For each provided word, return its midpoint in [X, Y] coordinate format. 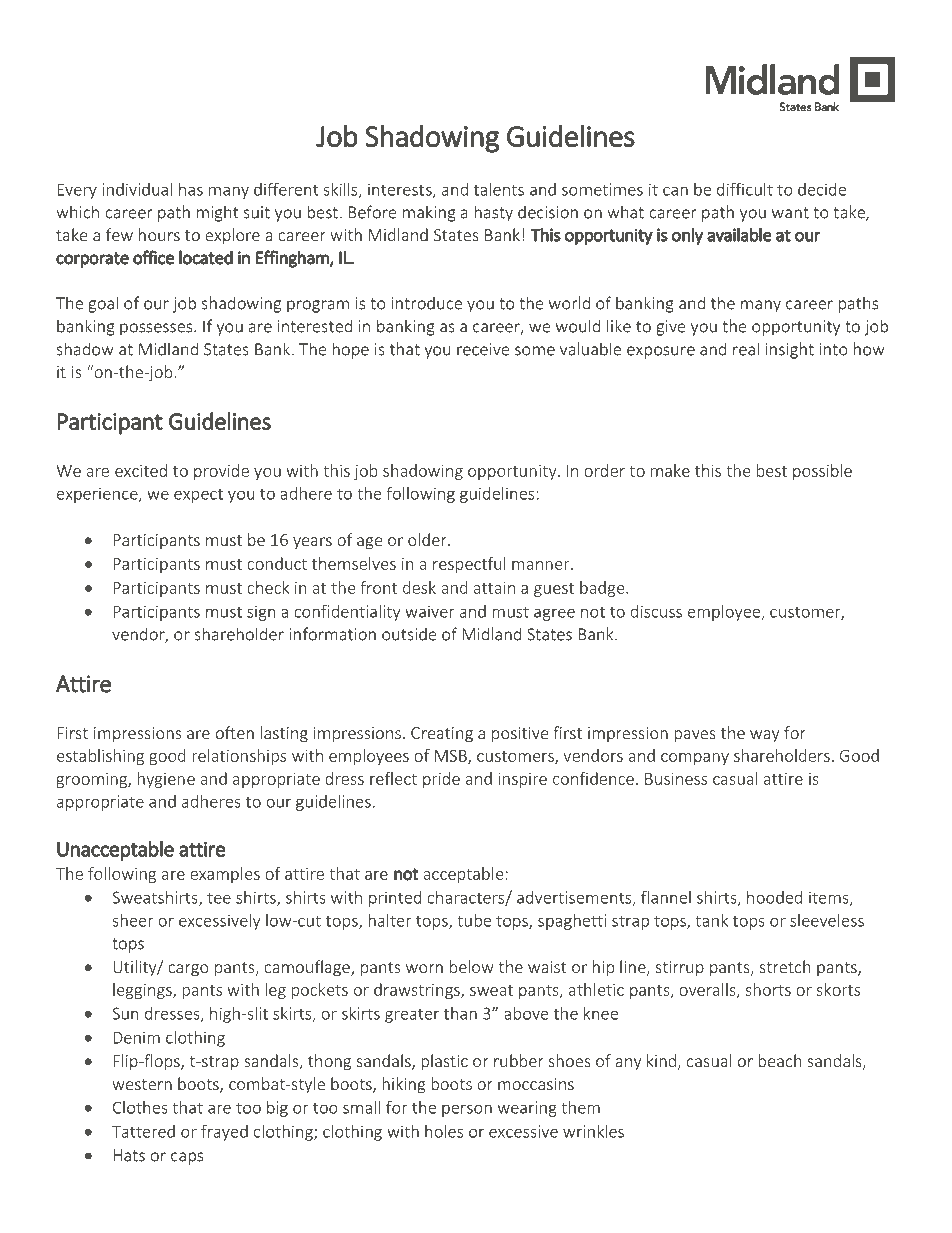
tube [474, 920]
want [790, 213]
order [604, 470]
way [764, 736]
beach [779, 1060]
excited [141, 470]
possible [822, 472]
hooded [774, 897]
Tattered [143, 1131]
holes [444, 1131]
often [235, 732]
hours [159, 234]
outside [409, 634]
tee [219, 898]
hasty [493, 213]
